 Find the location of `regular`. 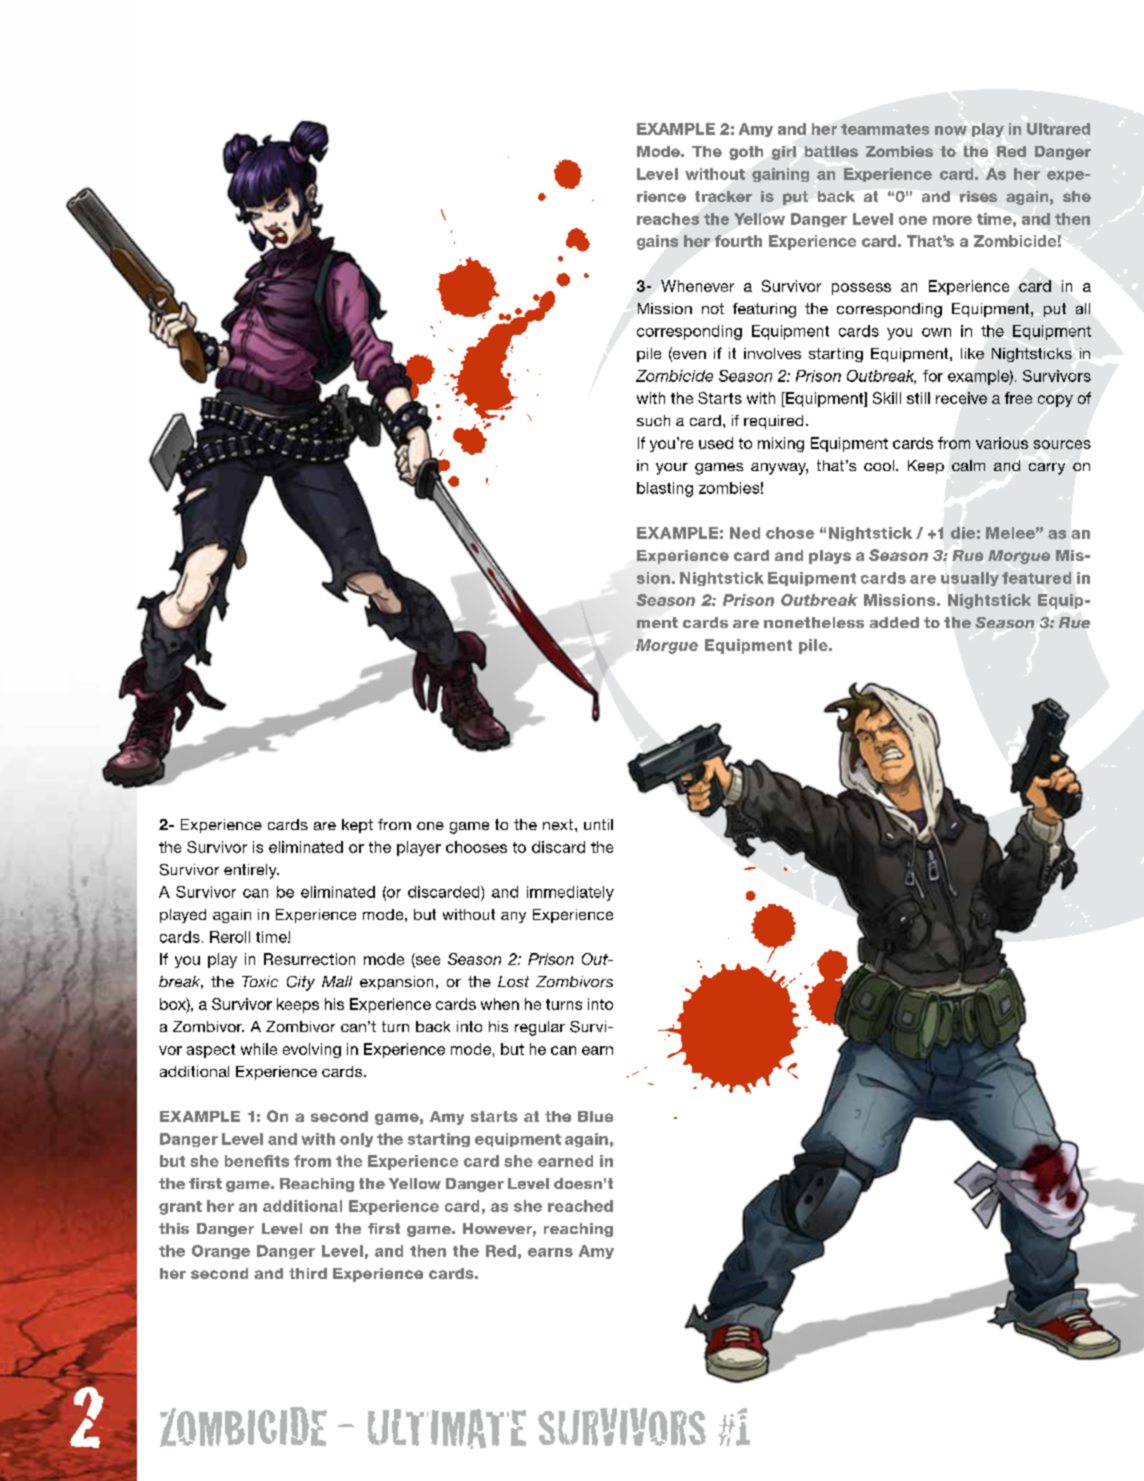

regular is located at coordinates (540, 1028).
